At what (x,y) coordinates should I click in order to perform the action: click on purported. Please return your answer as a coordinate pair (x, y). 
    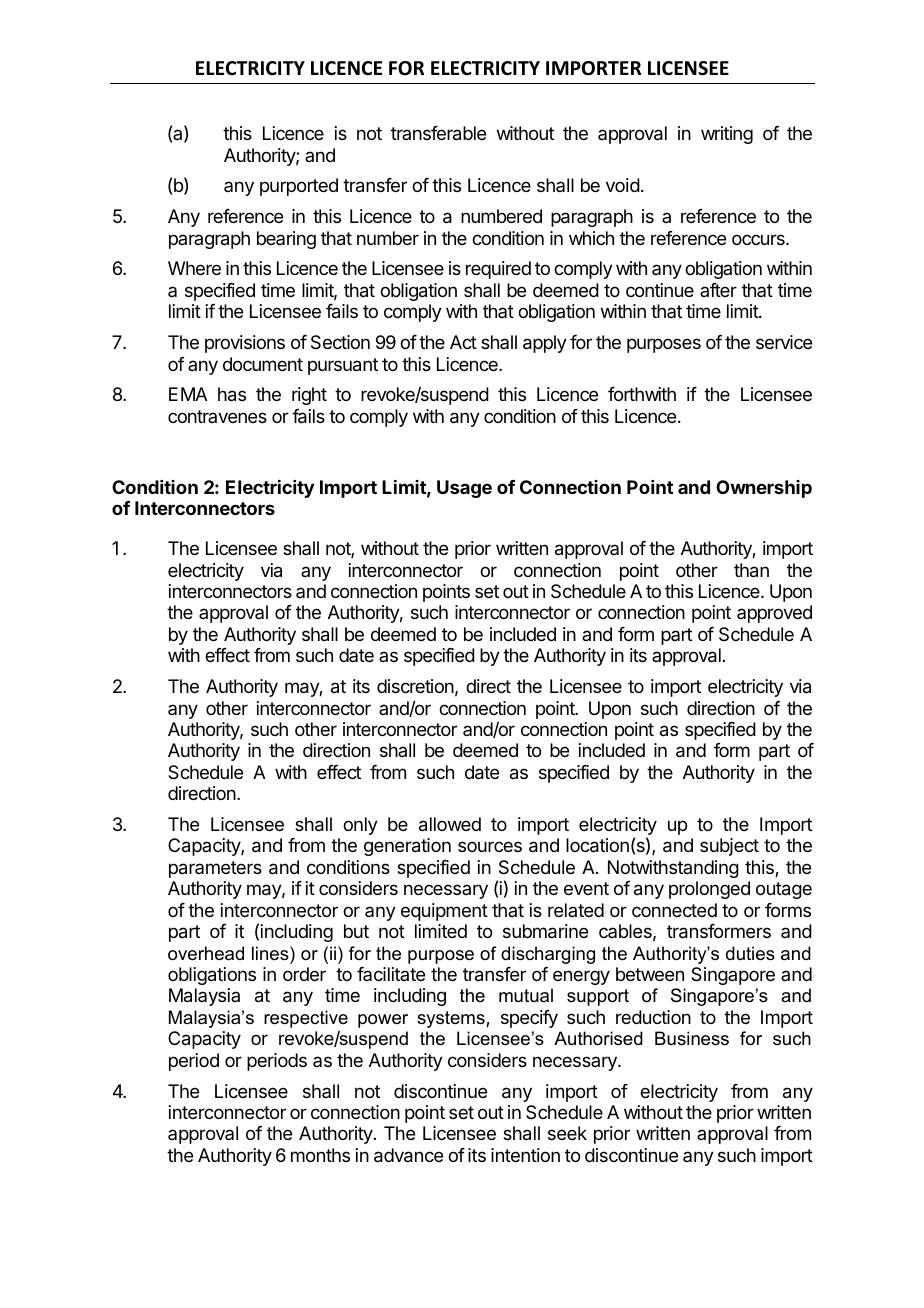
    Looking at the image, I should click on (299, 187).
